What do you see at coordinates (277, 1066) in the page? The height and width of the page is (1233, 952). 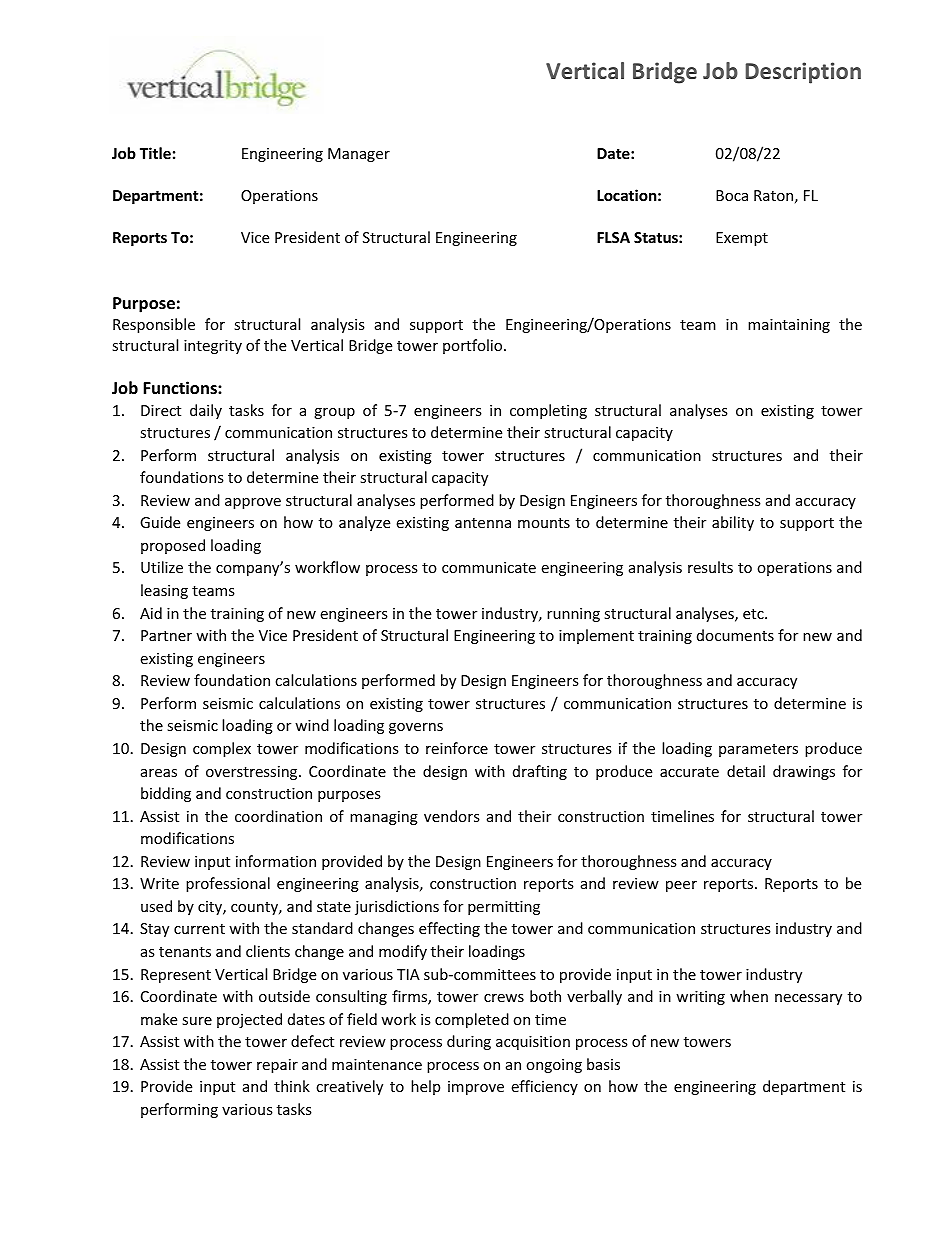 I see `repair` at bounding box center [277, 1066].
